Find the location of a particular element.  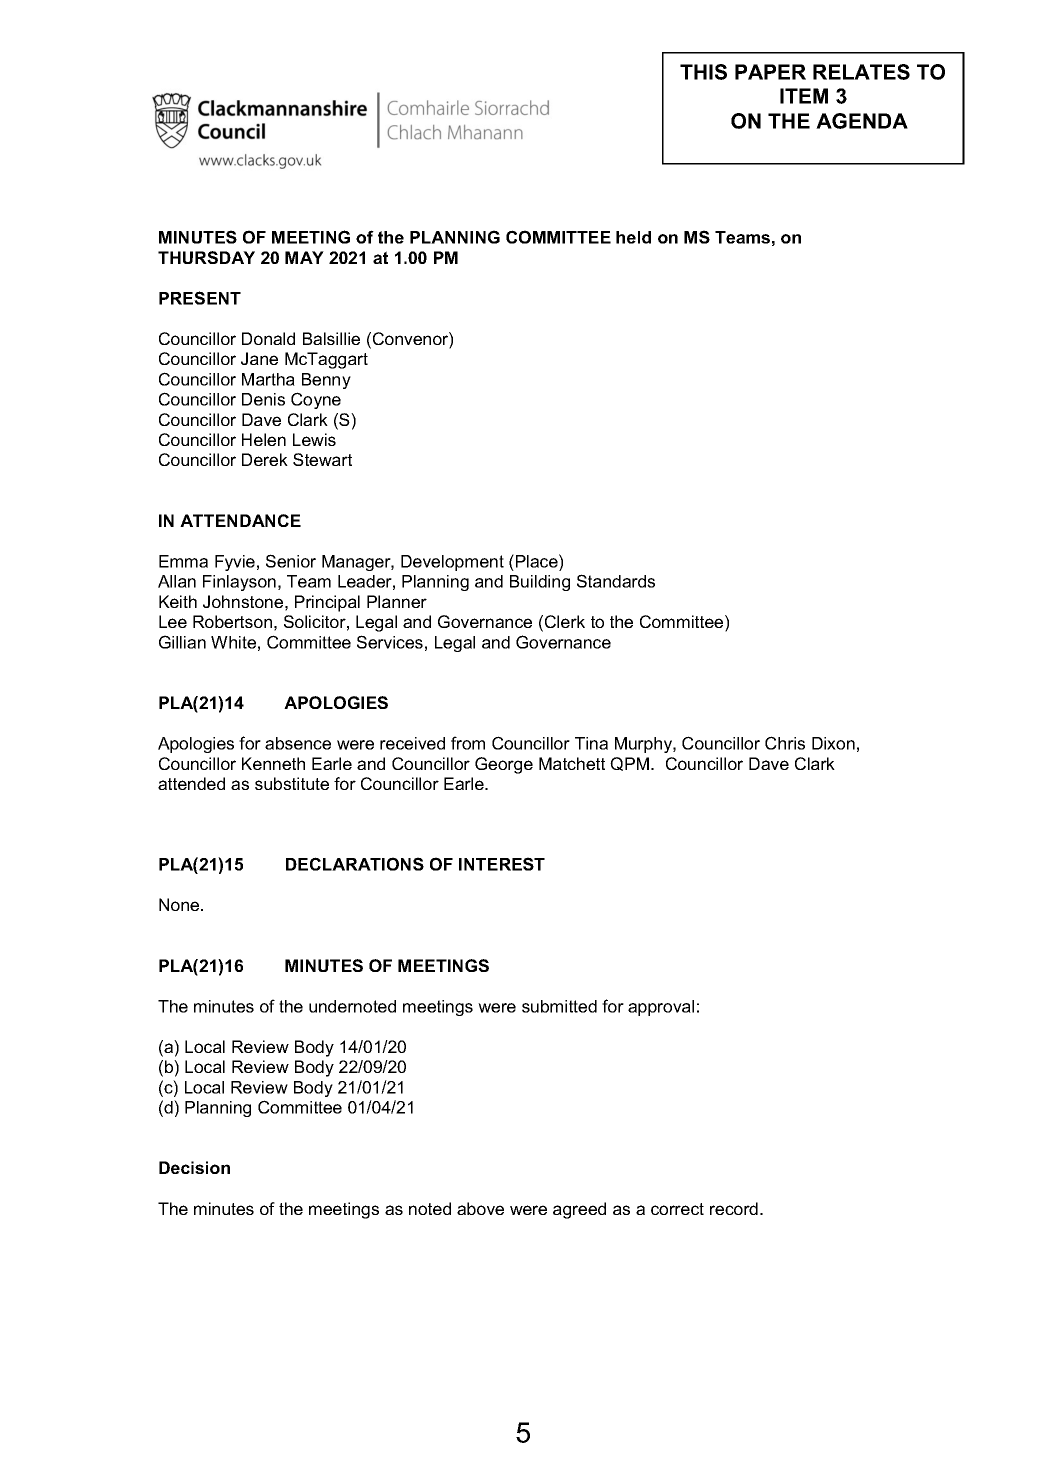

Decision is located at coordinates (194, 1167).
